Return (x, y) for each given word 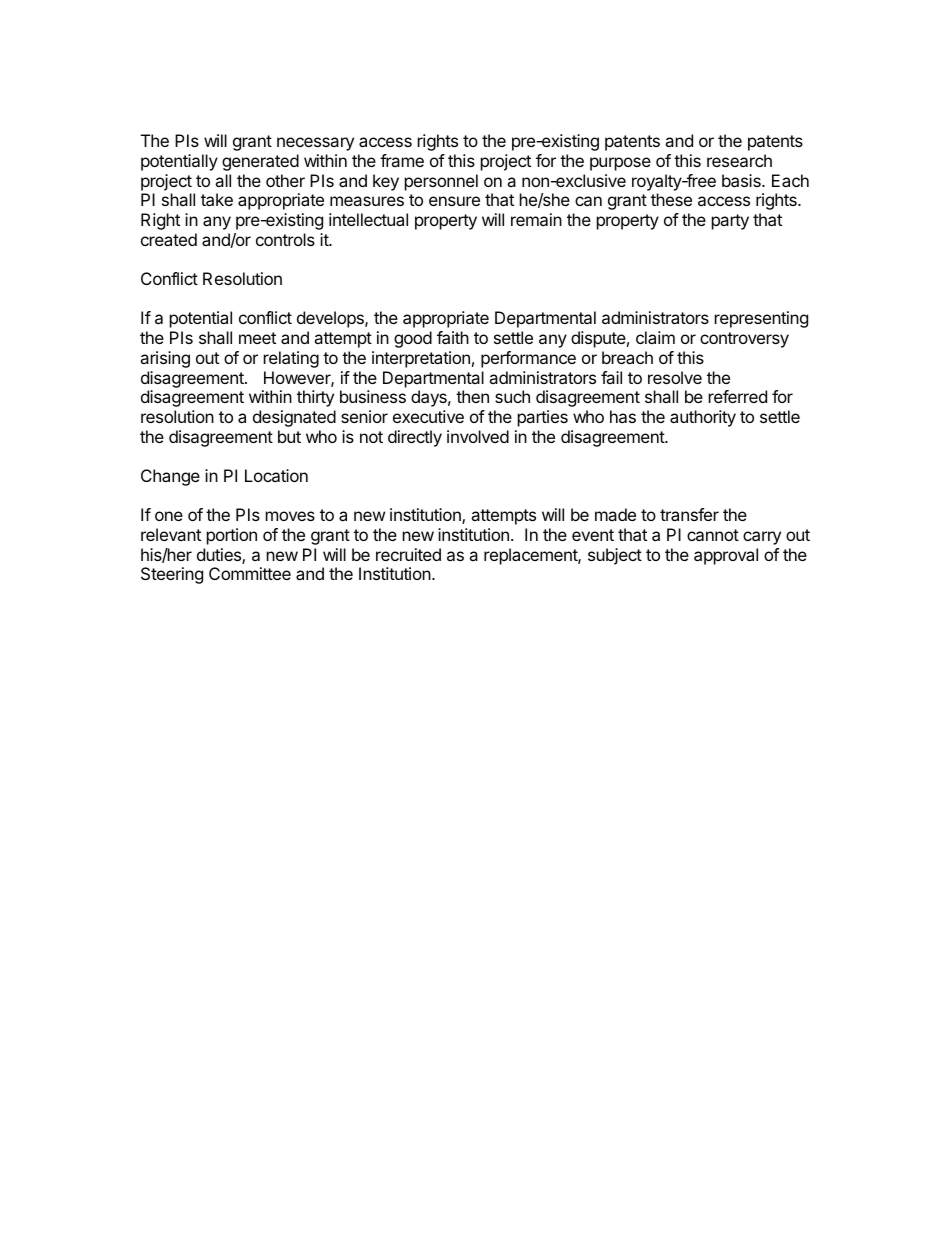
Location (276, 475)
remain (536, 219)
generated (260, 162)
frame (402, 160)
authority (703, 418)
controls (285, 239)
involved (478, 436)
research (739, 160)
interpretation (421, 359)
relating (291, 359)
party (730, 222)
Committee (250, 573)
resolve (675, 377)
